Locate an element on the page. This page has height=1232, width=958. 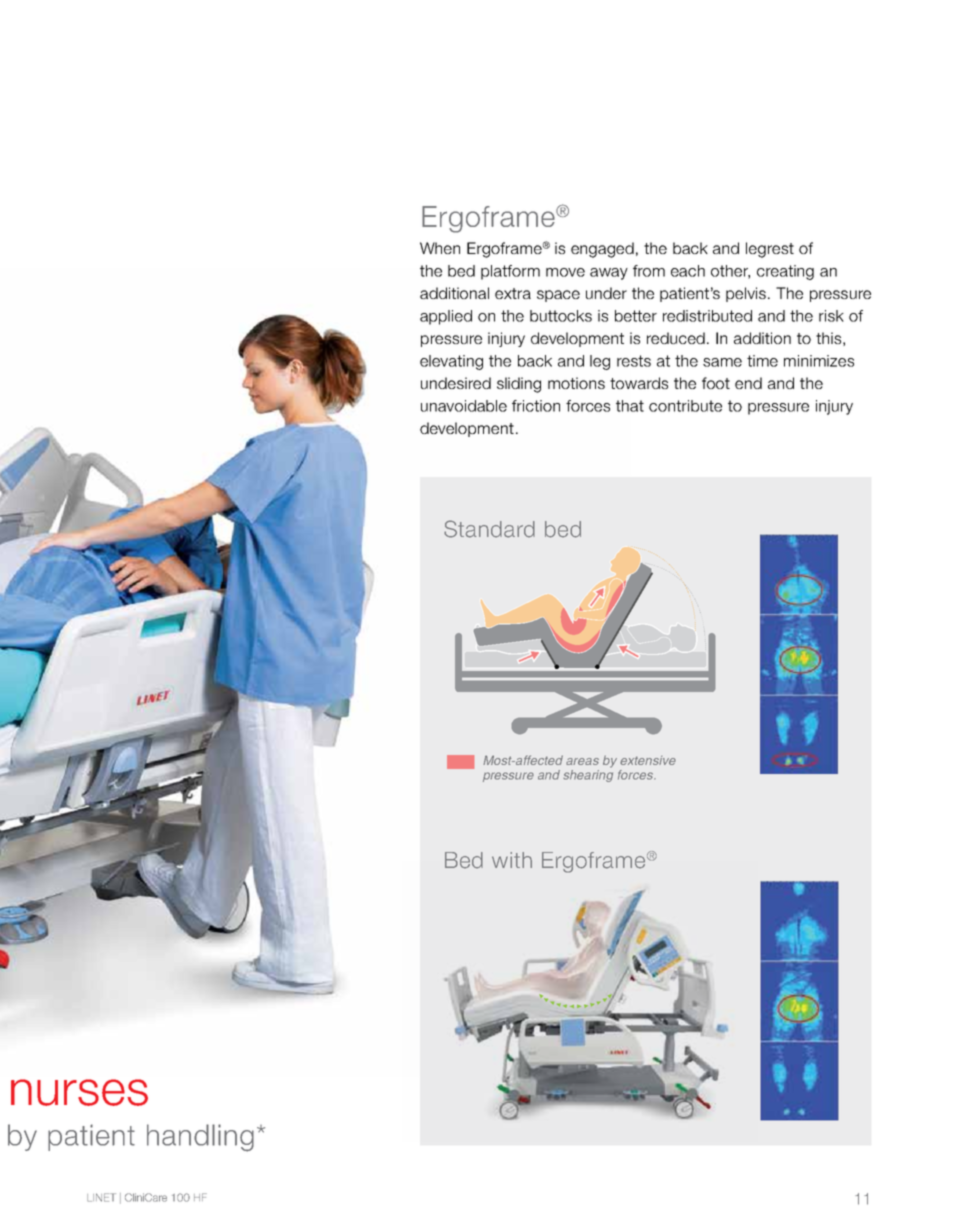
areas is located at coordinates (582, 761).
